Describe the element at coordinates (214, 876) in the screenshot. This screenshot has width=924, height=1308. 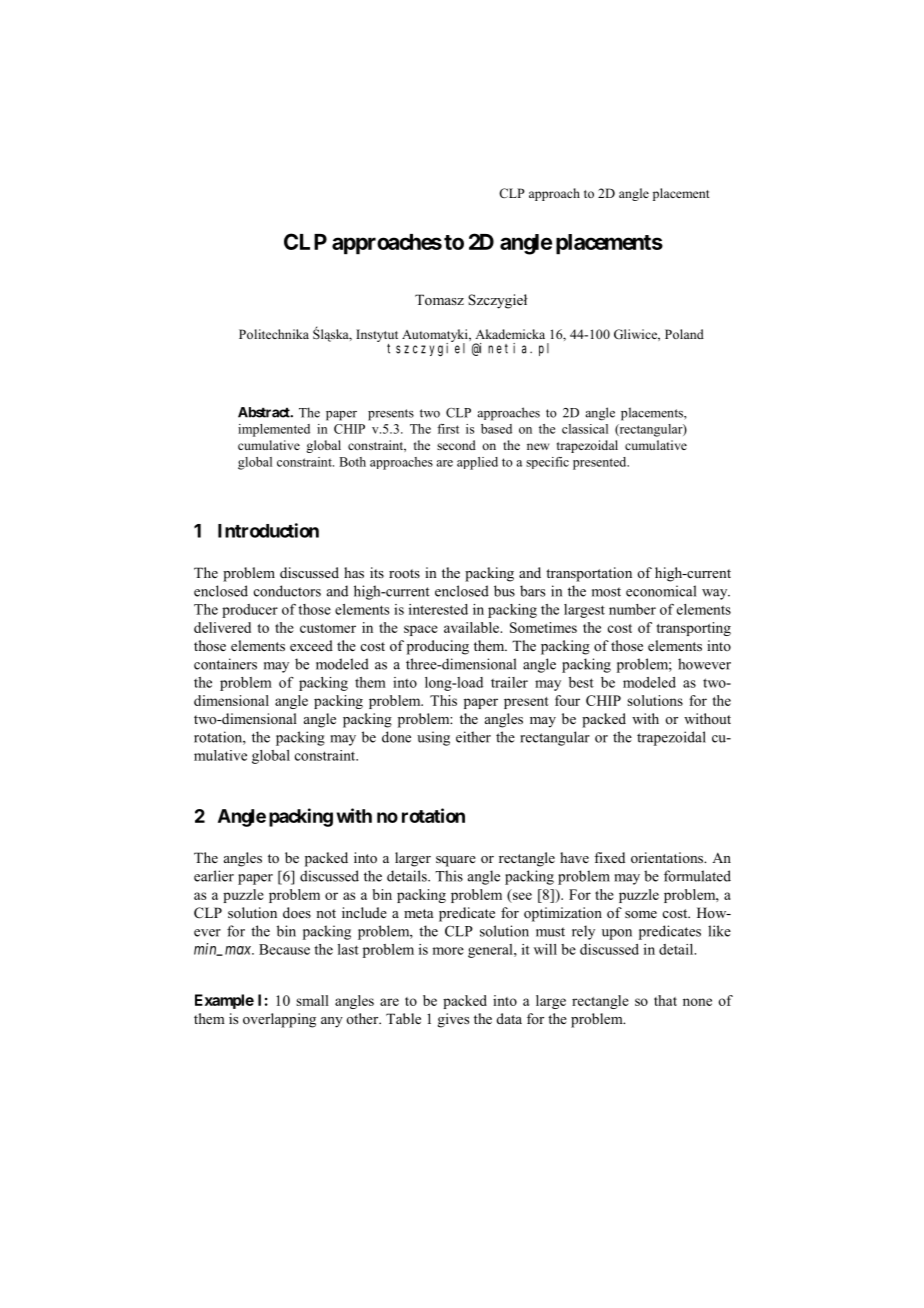
I see `earlier` at that location.
